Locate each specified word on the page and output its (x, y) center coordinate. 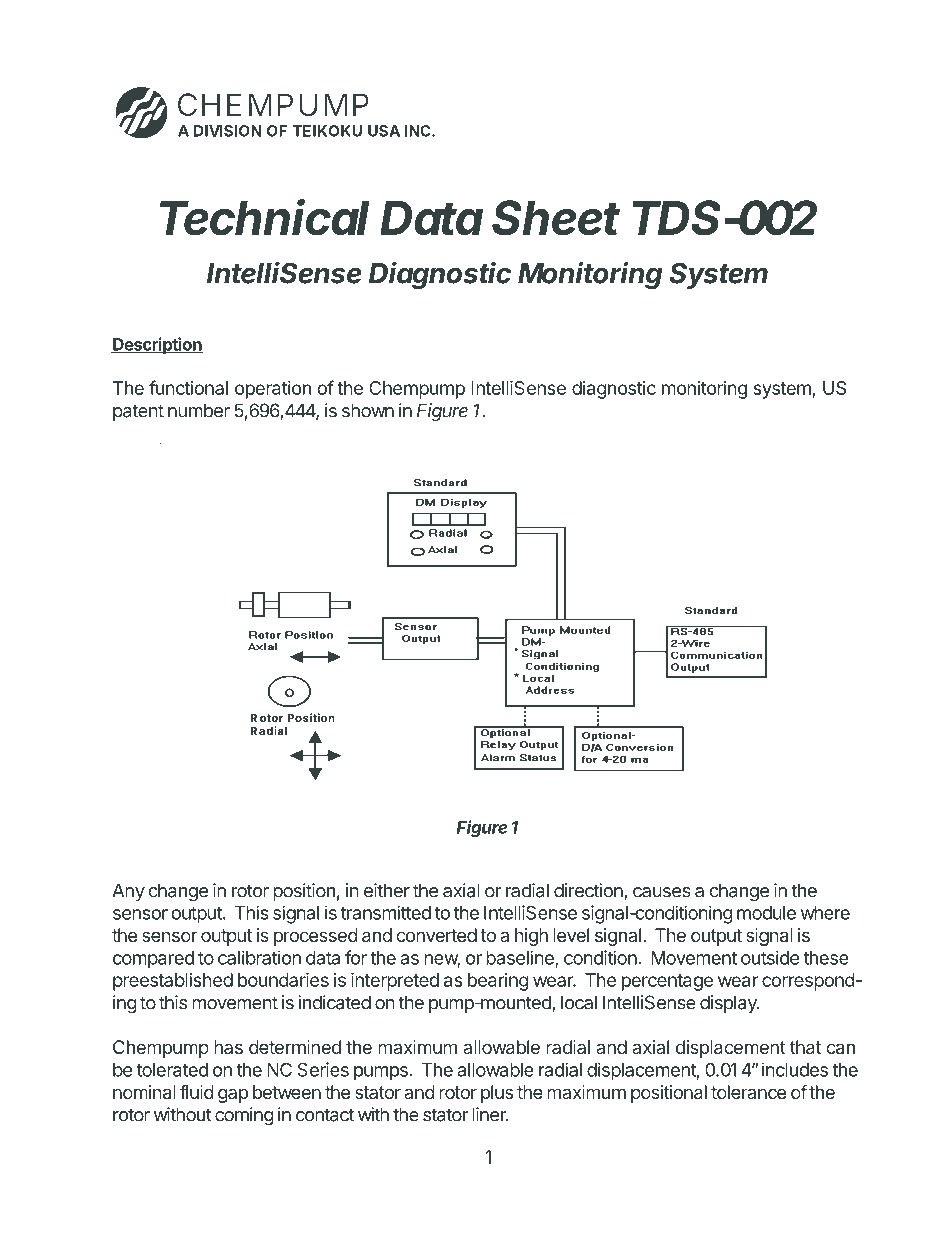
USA (384, 131)
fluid (197, 1092)
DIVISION (228, 131)
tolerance (748, 1092)
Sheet (556, 218)
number (199, 410)
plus (497, 1094)
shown (368, 410)
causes (662, 892)
